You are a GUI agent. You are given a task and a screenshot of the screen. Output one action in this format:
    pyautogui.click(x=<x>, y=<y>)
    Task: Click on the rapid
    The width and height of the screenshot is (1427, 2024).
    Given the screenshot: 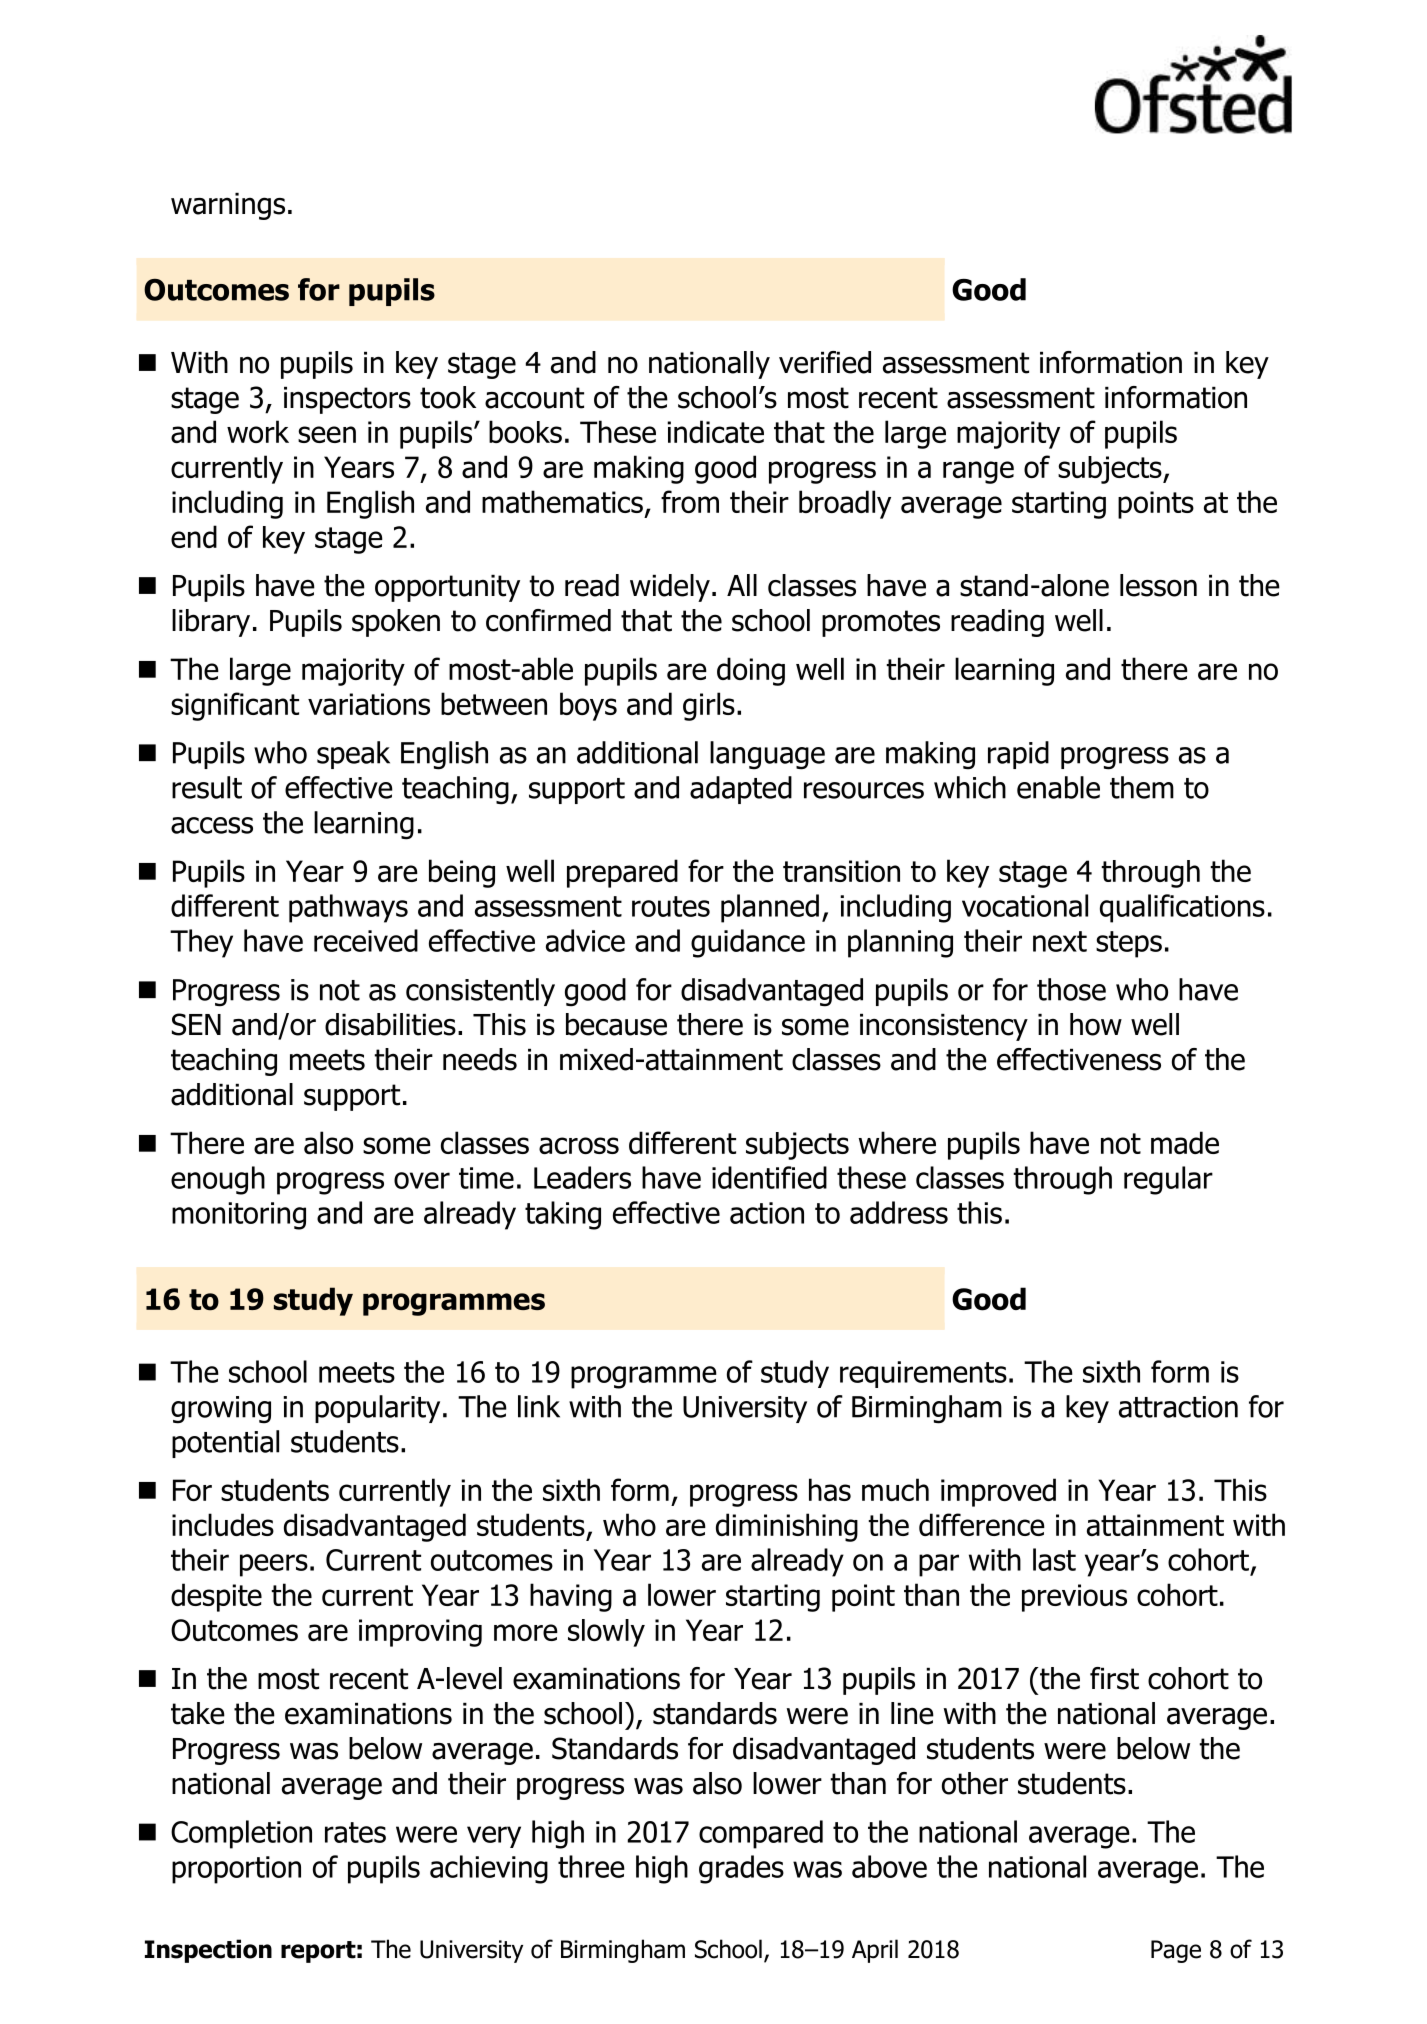 What is the action you would take?
    pyautogui.click(x=1018, y=755)
